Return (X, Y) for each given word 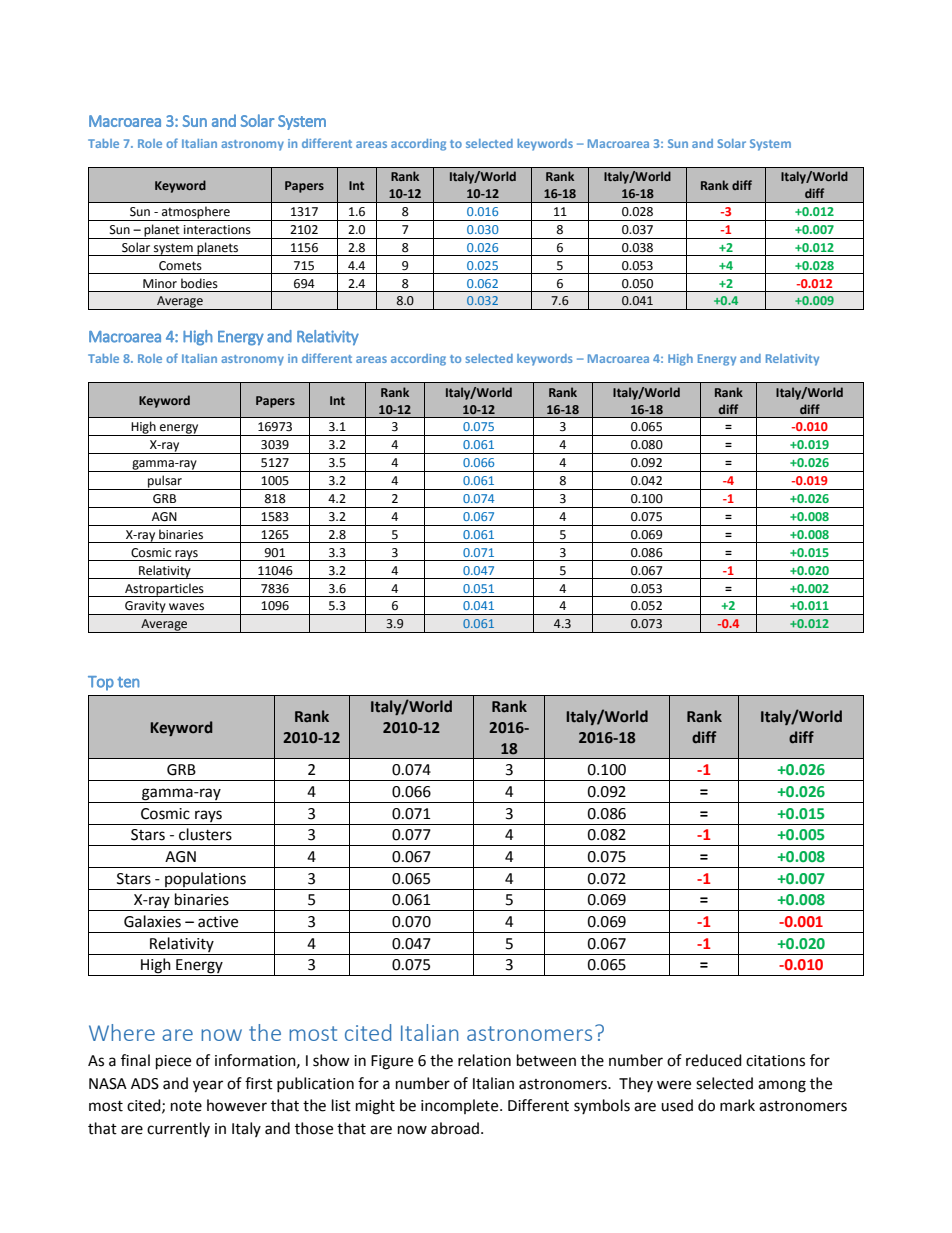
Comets (180, 266)
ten (128, 682)
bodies (199, 283)
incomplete (461, 1106)
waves (186, 607)
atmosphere (196, 213)
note (186, 1106)
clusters (205, 834)
